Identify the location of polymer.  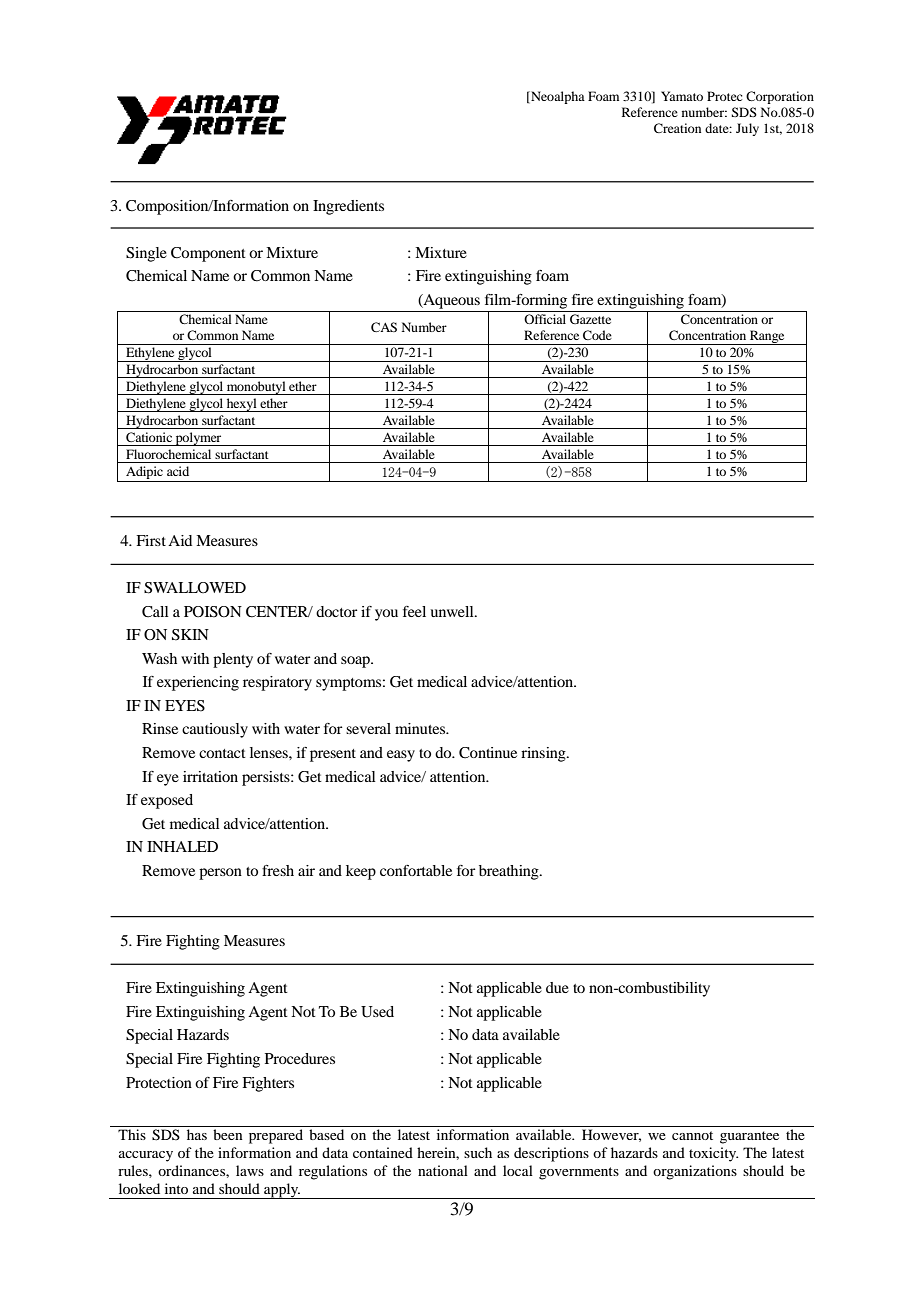
(198, 439).
